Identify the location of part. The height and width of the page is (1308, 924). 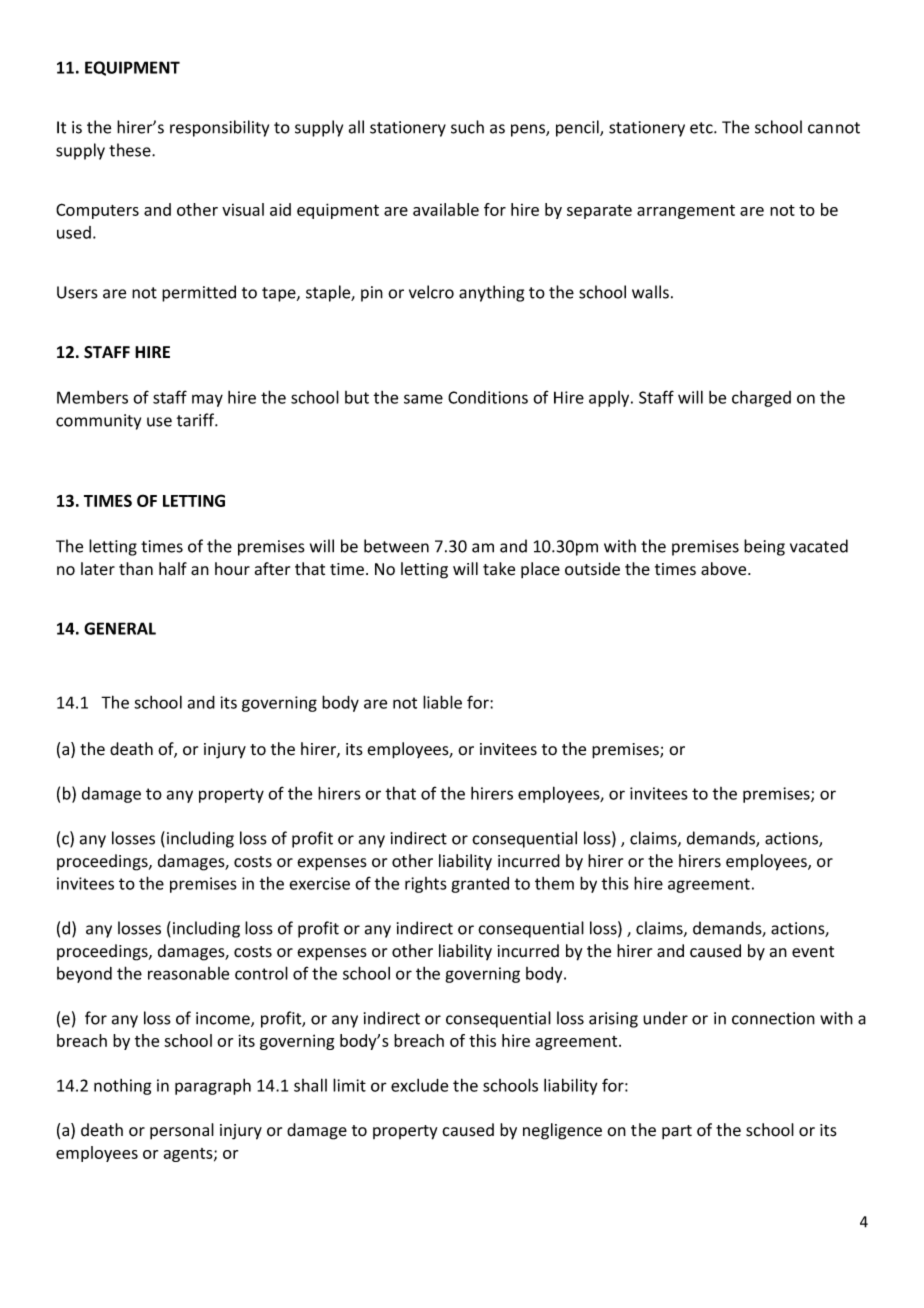
(677, 1132).
